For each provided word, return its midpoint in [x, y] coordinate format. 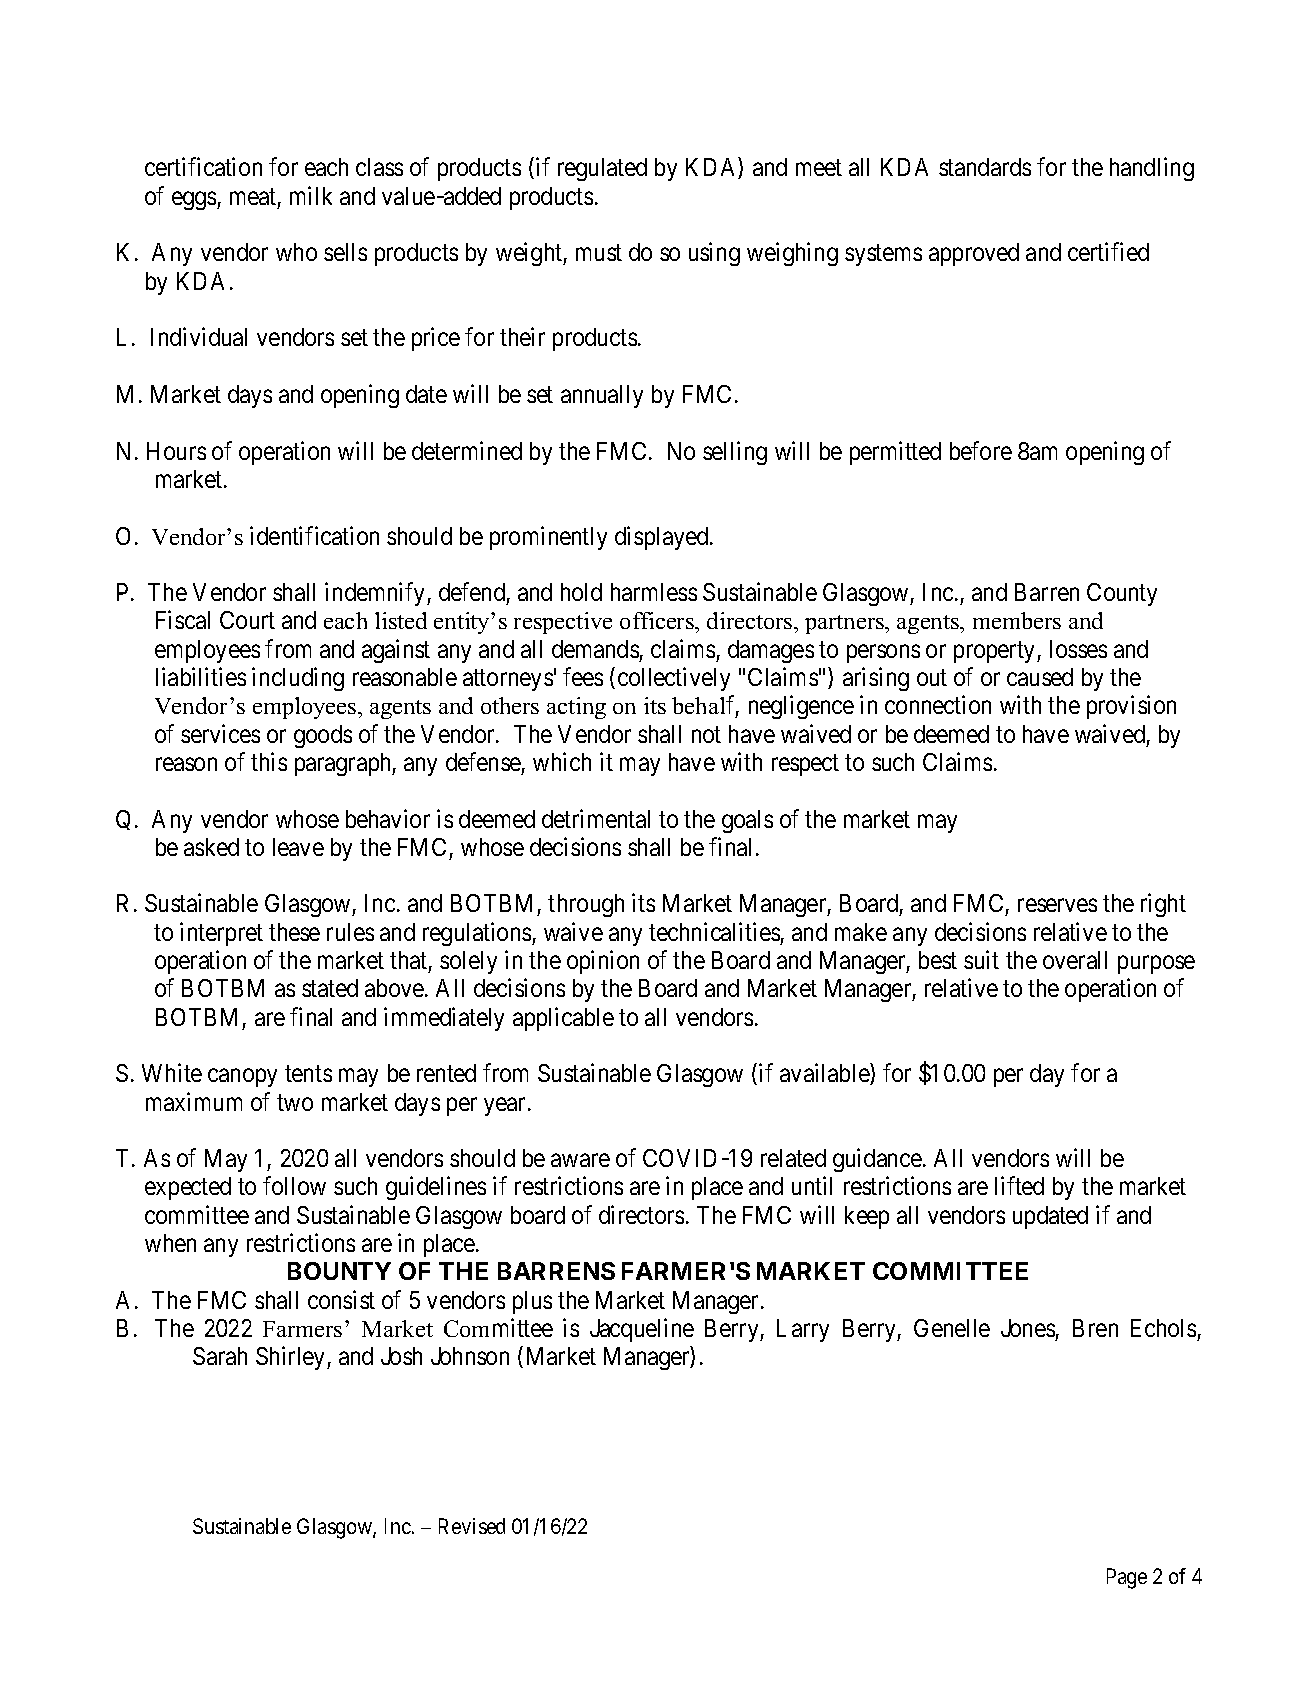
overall [1075, 960]
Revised [472, 1526]
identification [314, 535]
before [981, 450]
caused [1040, 677]
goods [323, 736]
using [714, 254]
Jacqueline [642, 1330]
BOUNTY [339, 1271]
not [706, 734]
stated [330, 988]
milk [311, 195]
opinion [603, 962]
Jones [1028, 1328]
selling [735, 453]
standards [985, 167]
